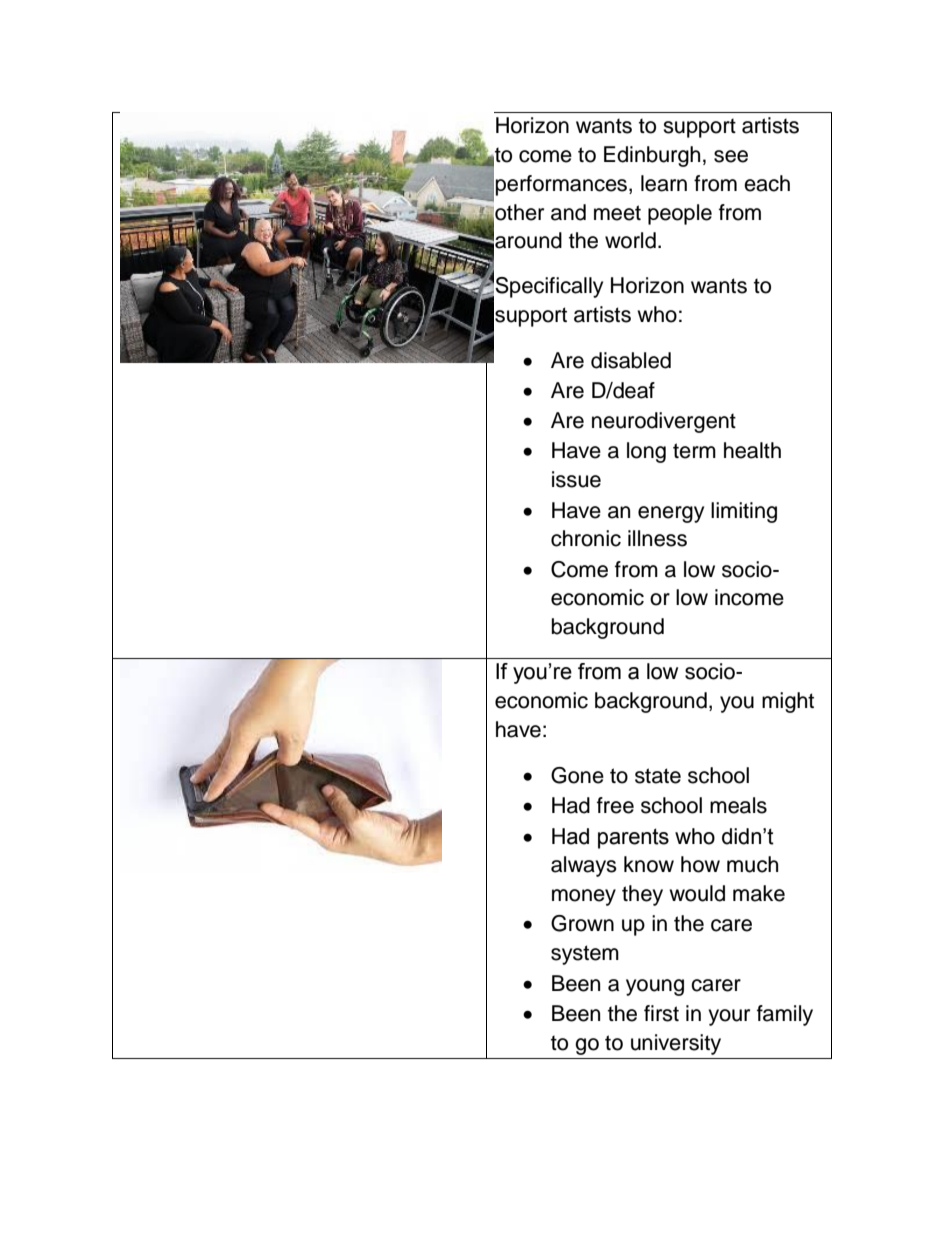 The image size is (952, 1233). What do you see at coordinates (767, 183) in the image?
I see `each` at bounding box center [767, 183].
